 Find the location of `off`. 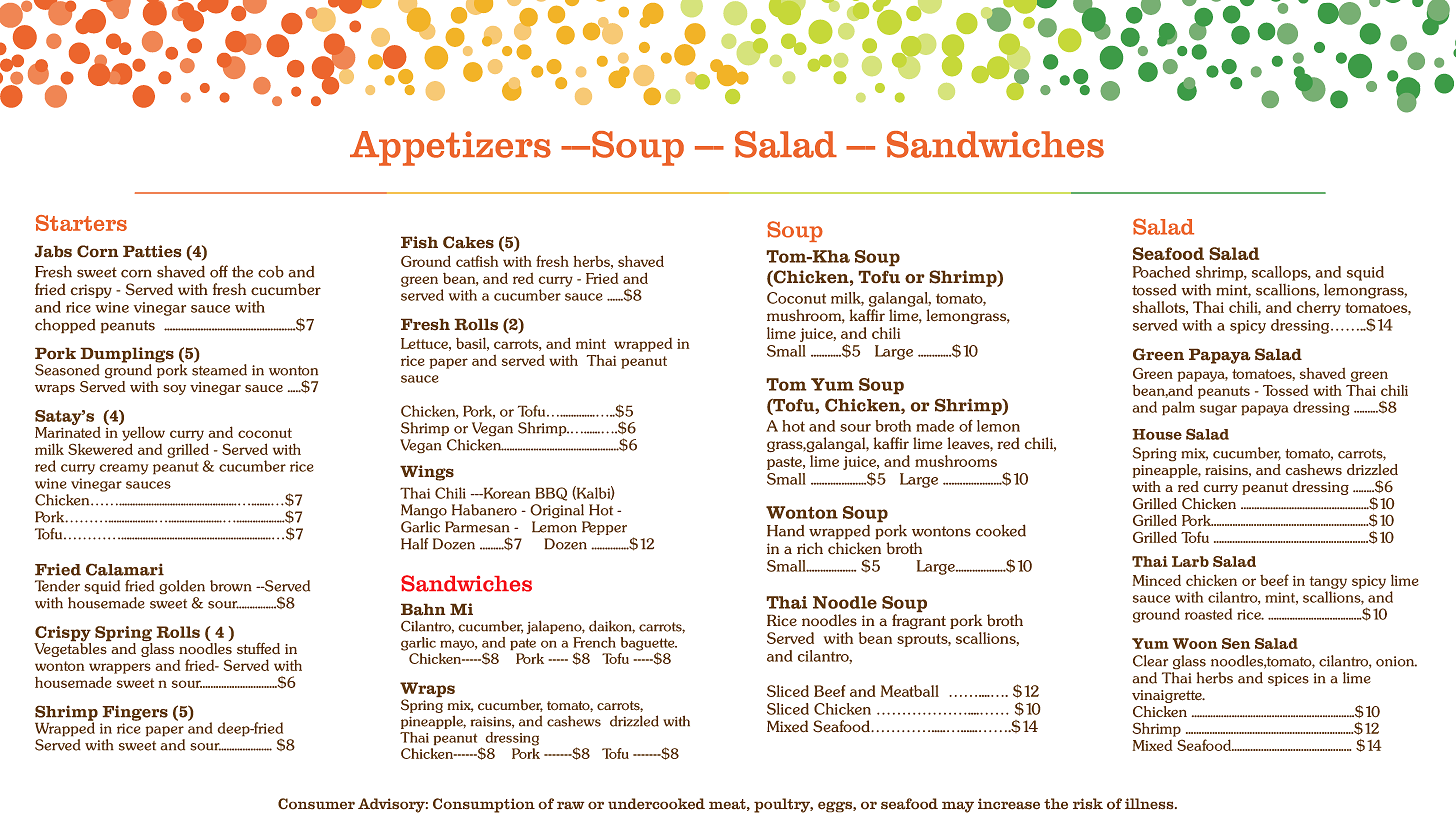

off is located at coordinates (219, 271).
